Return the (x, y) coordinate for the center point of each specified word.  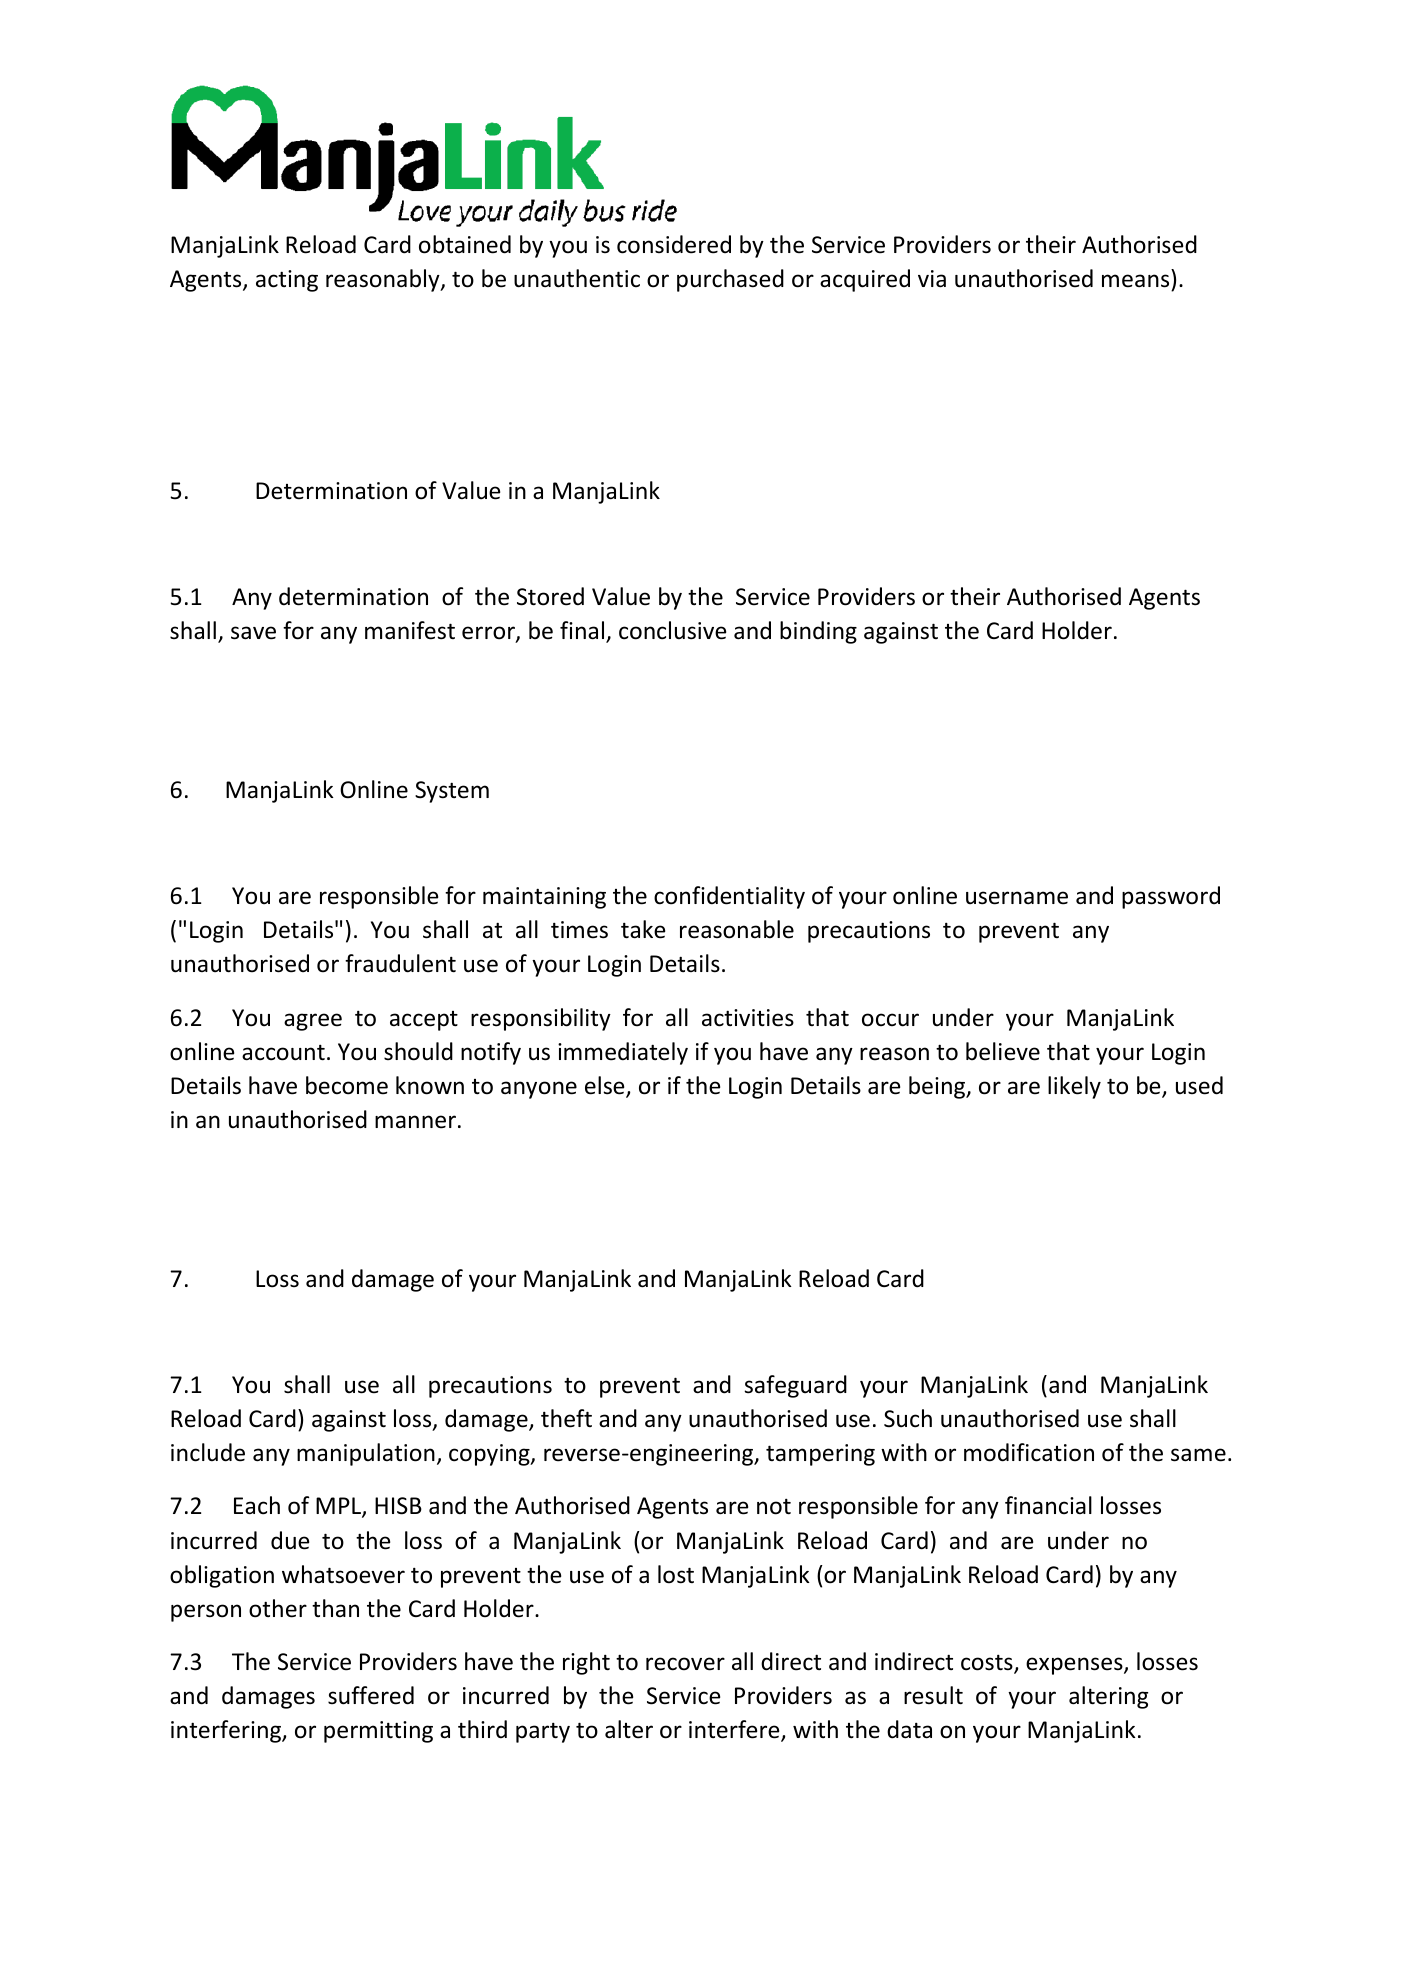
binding (818, 632)
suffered (371, 1695)
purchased (730, 280)
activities (748, 1018)
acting (287, 281)
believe (1003, 1051)
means (1135, 281)
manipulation (366, 1454)
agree (313, 1022)
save (253, 633)
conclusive (672, 630)
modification (1029, 1452)
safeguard (795, 1386)
